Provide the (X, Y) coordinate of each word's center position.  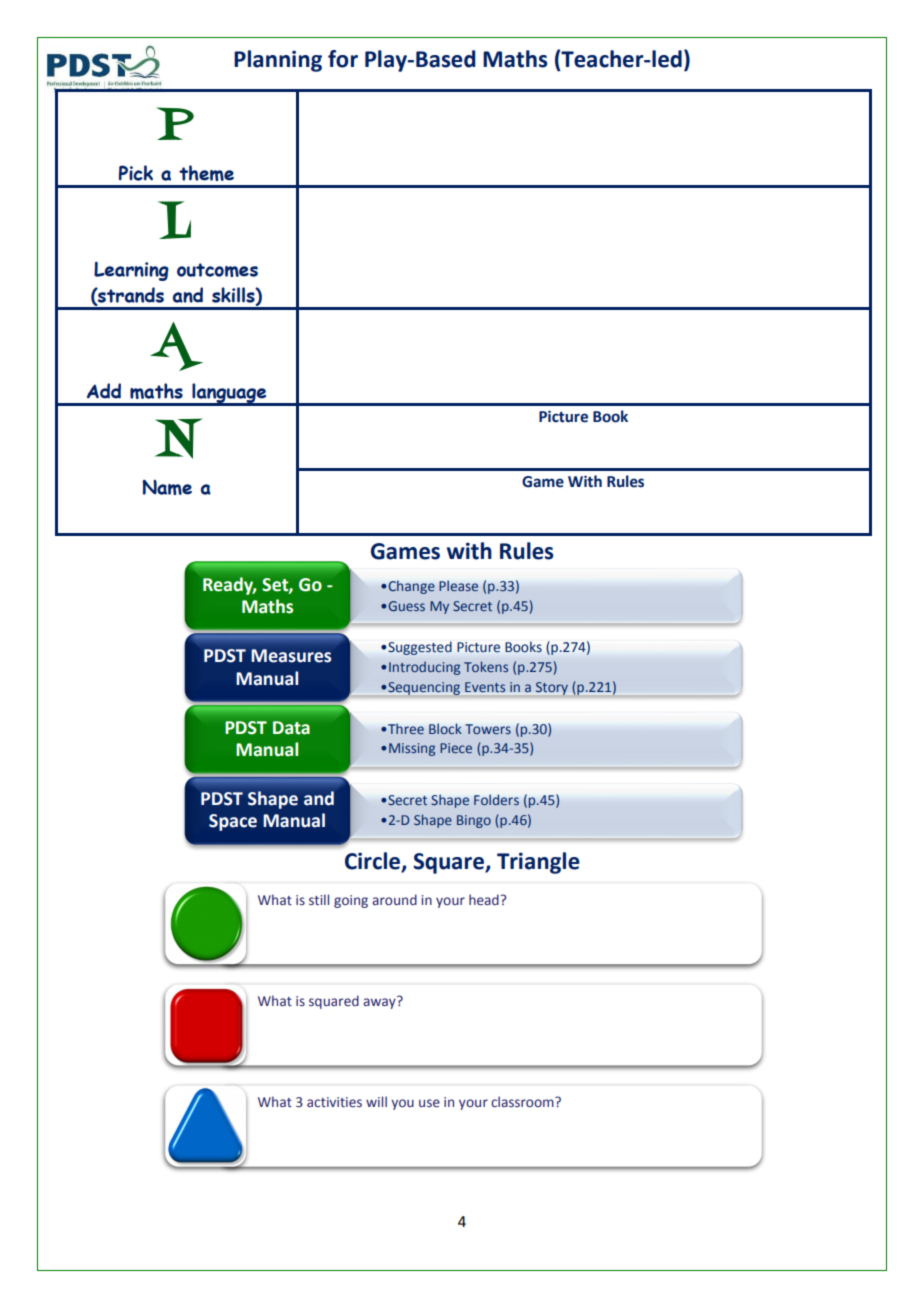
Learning (131, 271)
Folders (496, 800)
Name (167, 487)
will (376, 1101)
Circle (373, 862)
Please (458, 586)
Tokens (486, 666)
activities (334, 1102)
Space (233, 822)
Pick (136, 173)
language (229, 394)
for (343, 59)
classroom (523, 1101)
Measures (291, 656)
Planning (278, 61)
